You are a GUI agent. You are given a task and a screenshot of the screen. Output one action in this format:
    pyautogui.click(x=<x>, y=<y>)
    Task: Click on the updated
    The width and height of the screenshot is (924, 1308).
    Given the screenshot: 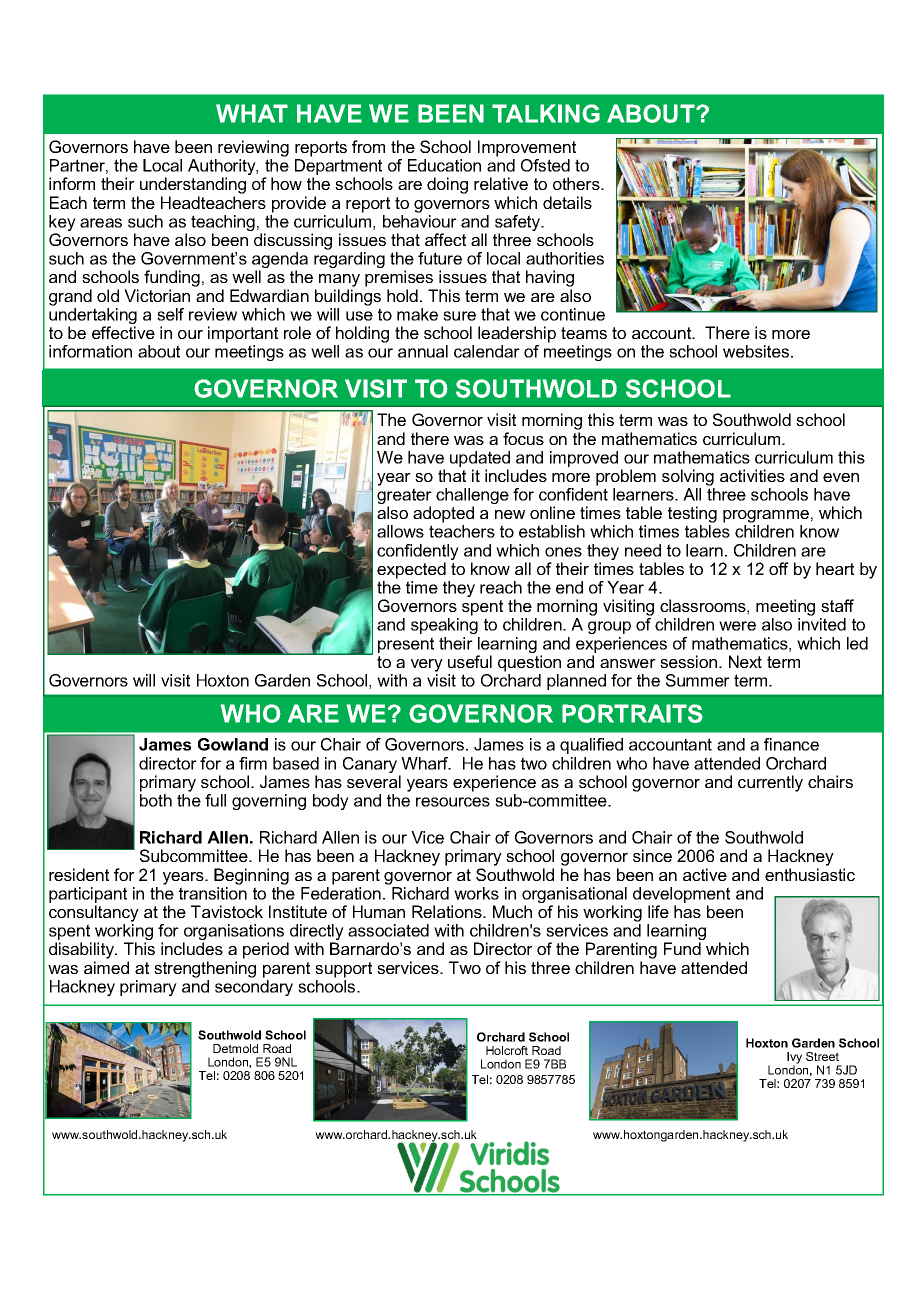 What is the action you would take?
    pyautogui.click(x=480, y=459)
